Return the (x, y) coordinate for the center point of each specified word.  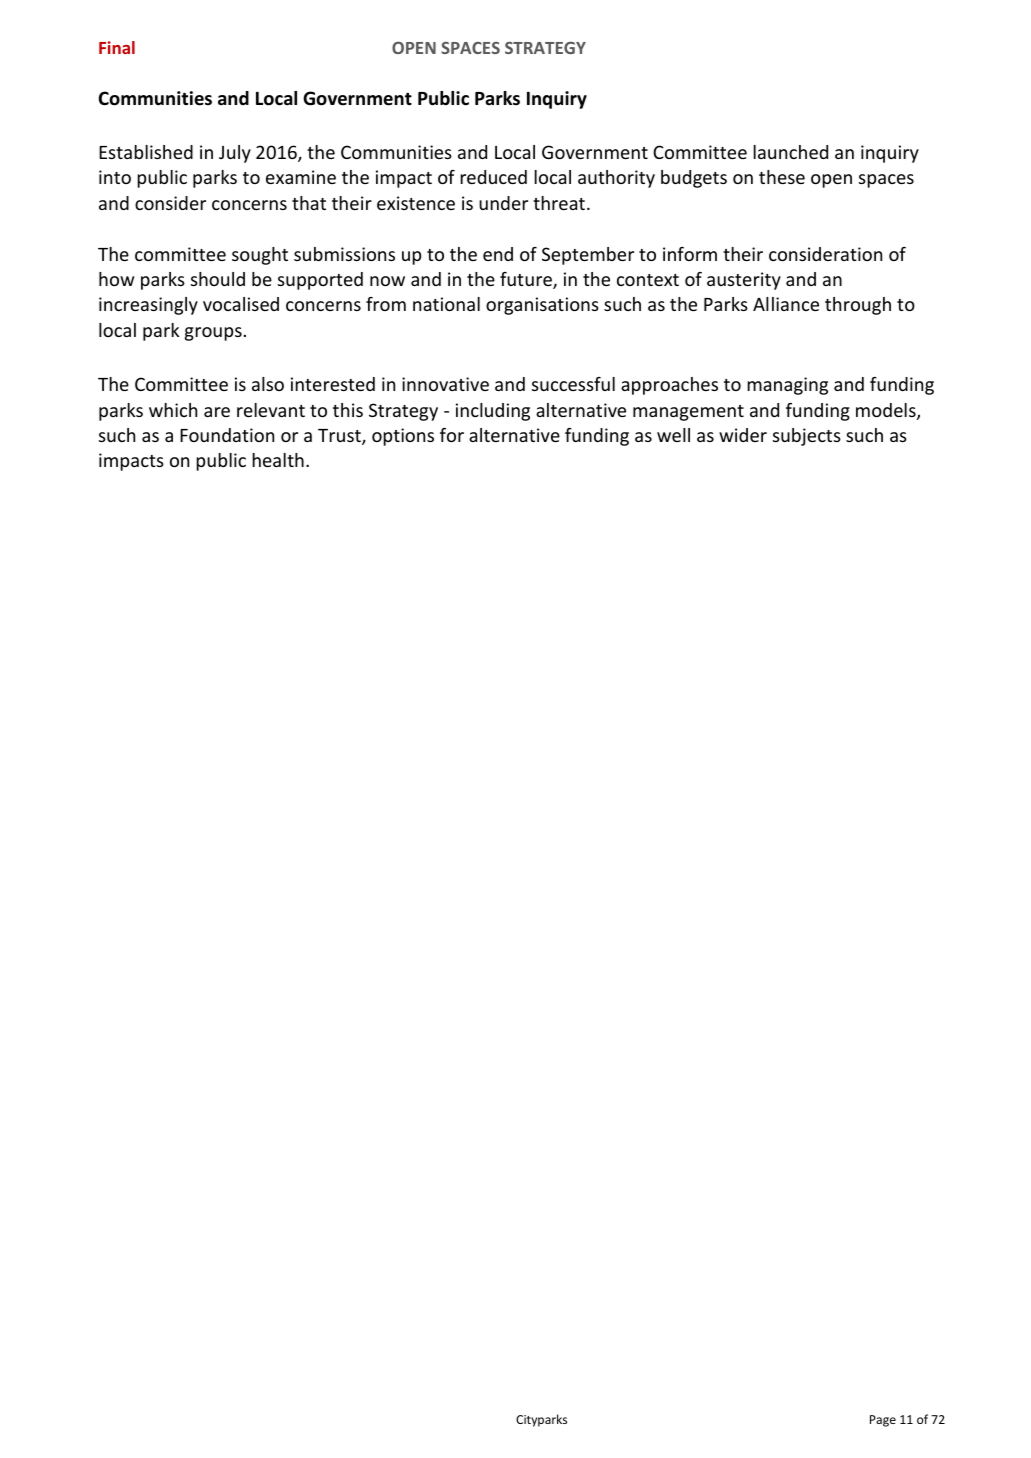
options (403, 437)
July (235, 154)
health (278, 460)
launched (790, 152)
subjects (807, 437)
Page (883, 1421)
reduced (493, 177)
